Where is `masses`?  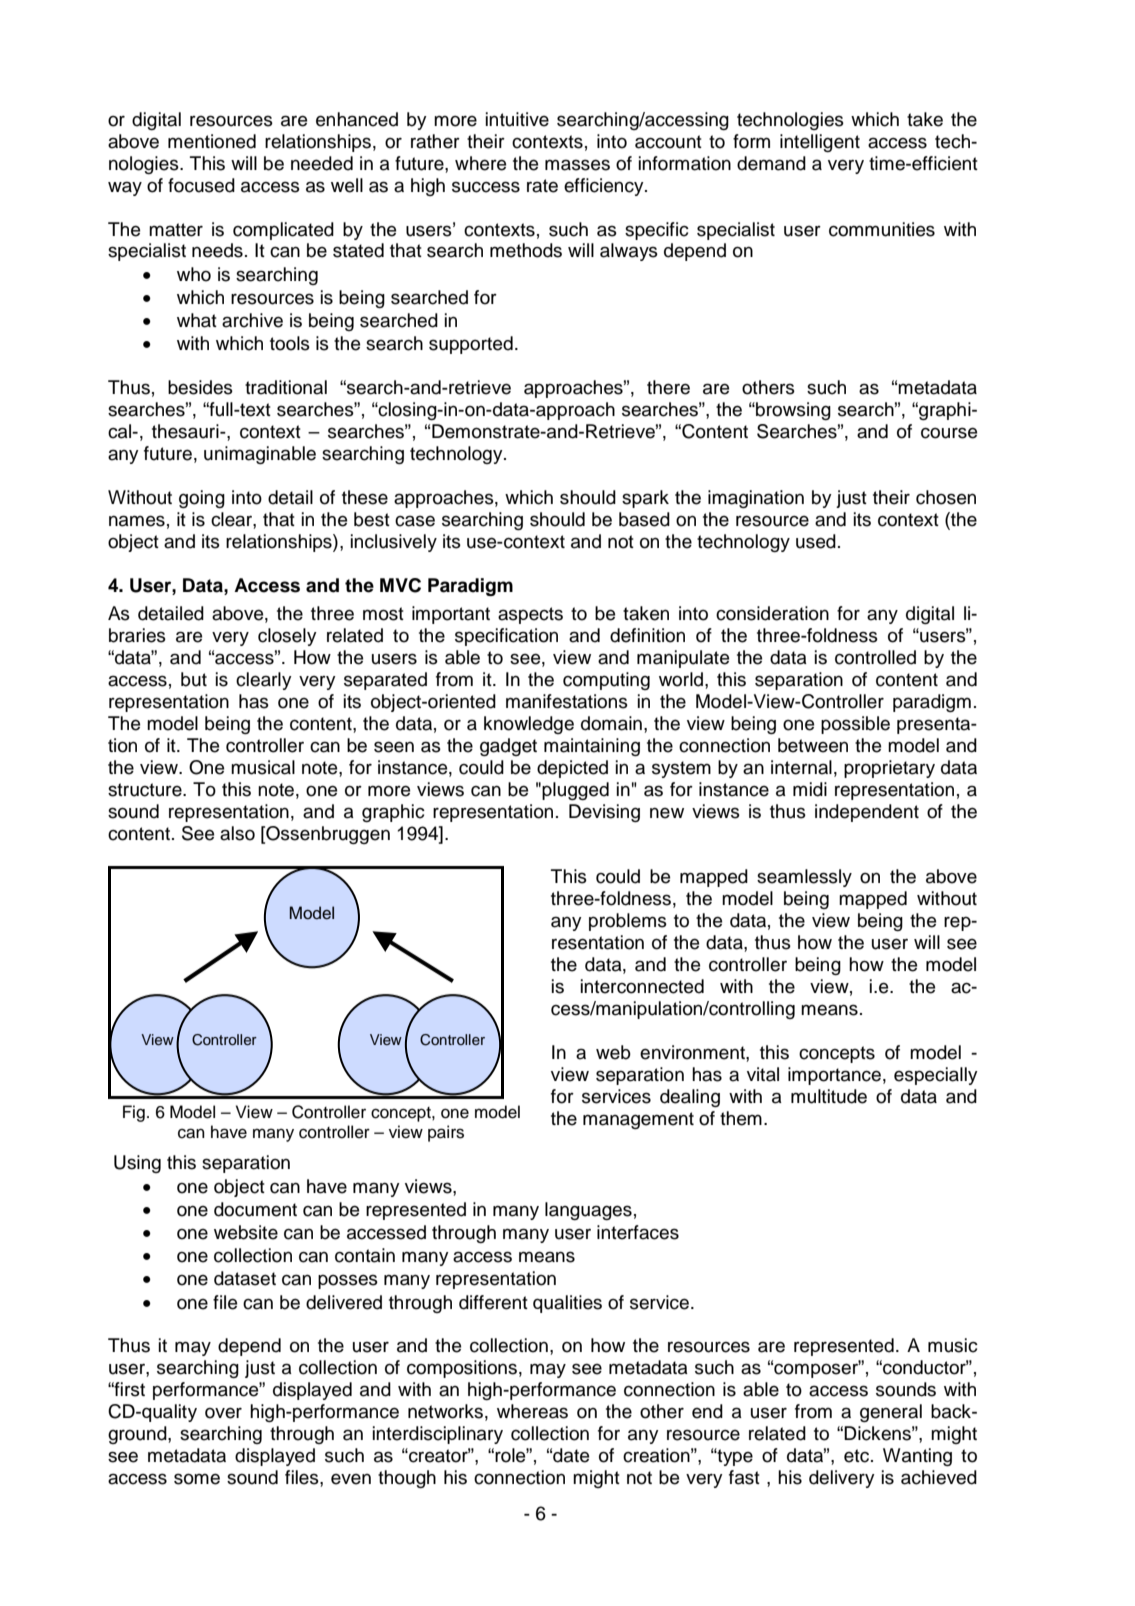 masses is located at coordinates (577, 165).
